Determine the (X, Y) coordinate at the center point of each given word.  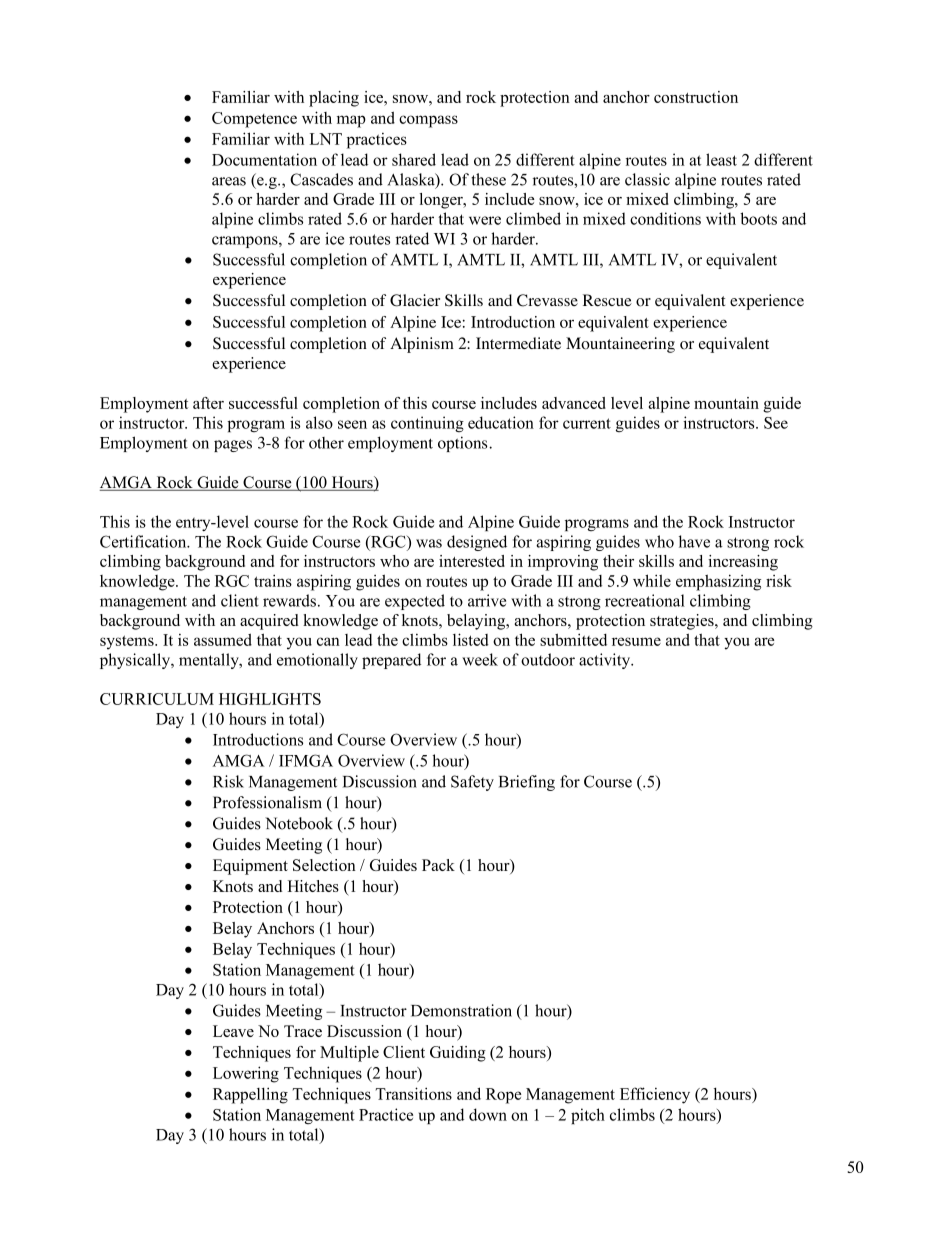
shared (414, 159)
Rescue (607, 300)
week (480, 659)
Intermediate (518, 343)
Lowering (246, 1074)
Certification (144, 541)
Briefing (527, 783)
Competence (254, 120)
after (208, 403)
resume (636, 641)
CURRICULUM (157, 699)
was (429, 543)
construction (696, 97)
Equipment (250, 867)
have (694, 541)
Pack (438, 865)
